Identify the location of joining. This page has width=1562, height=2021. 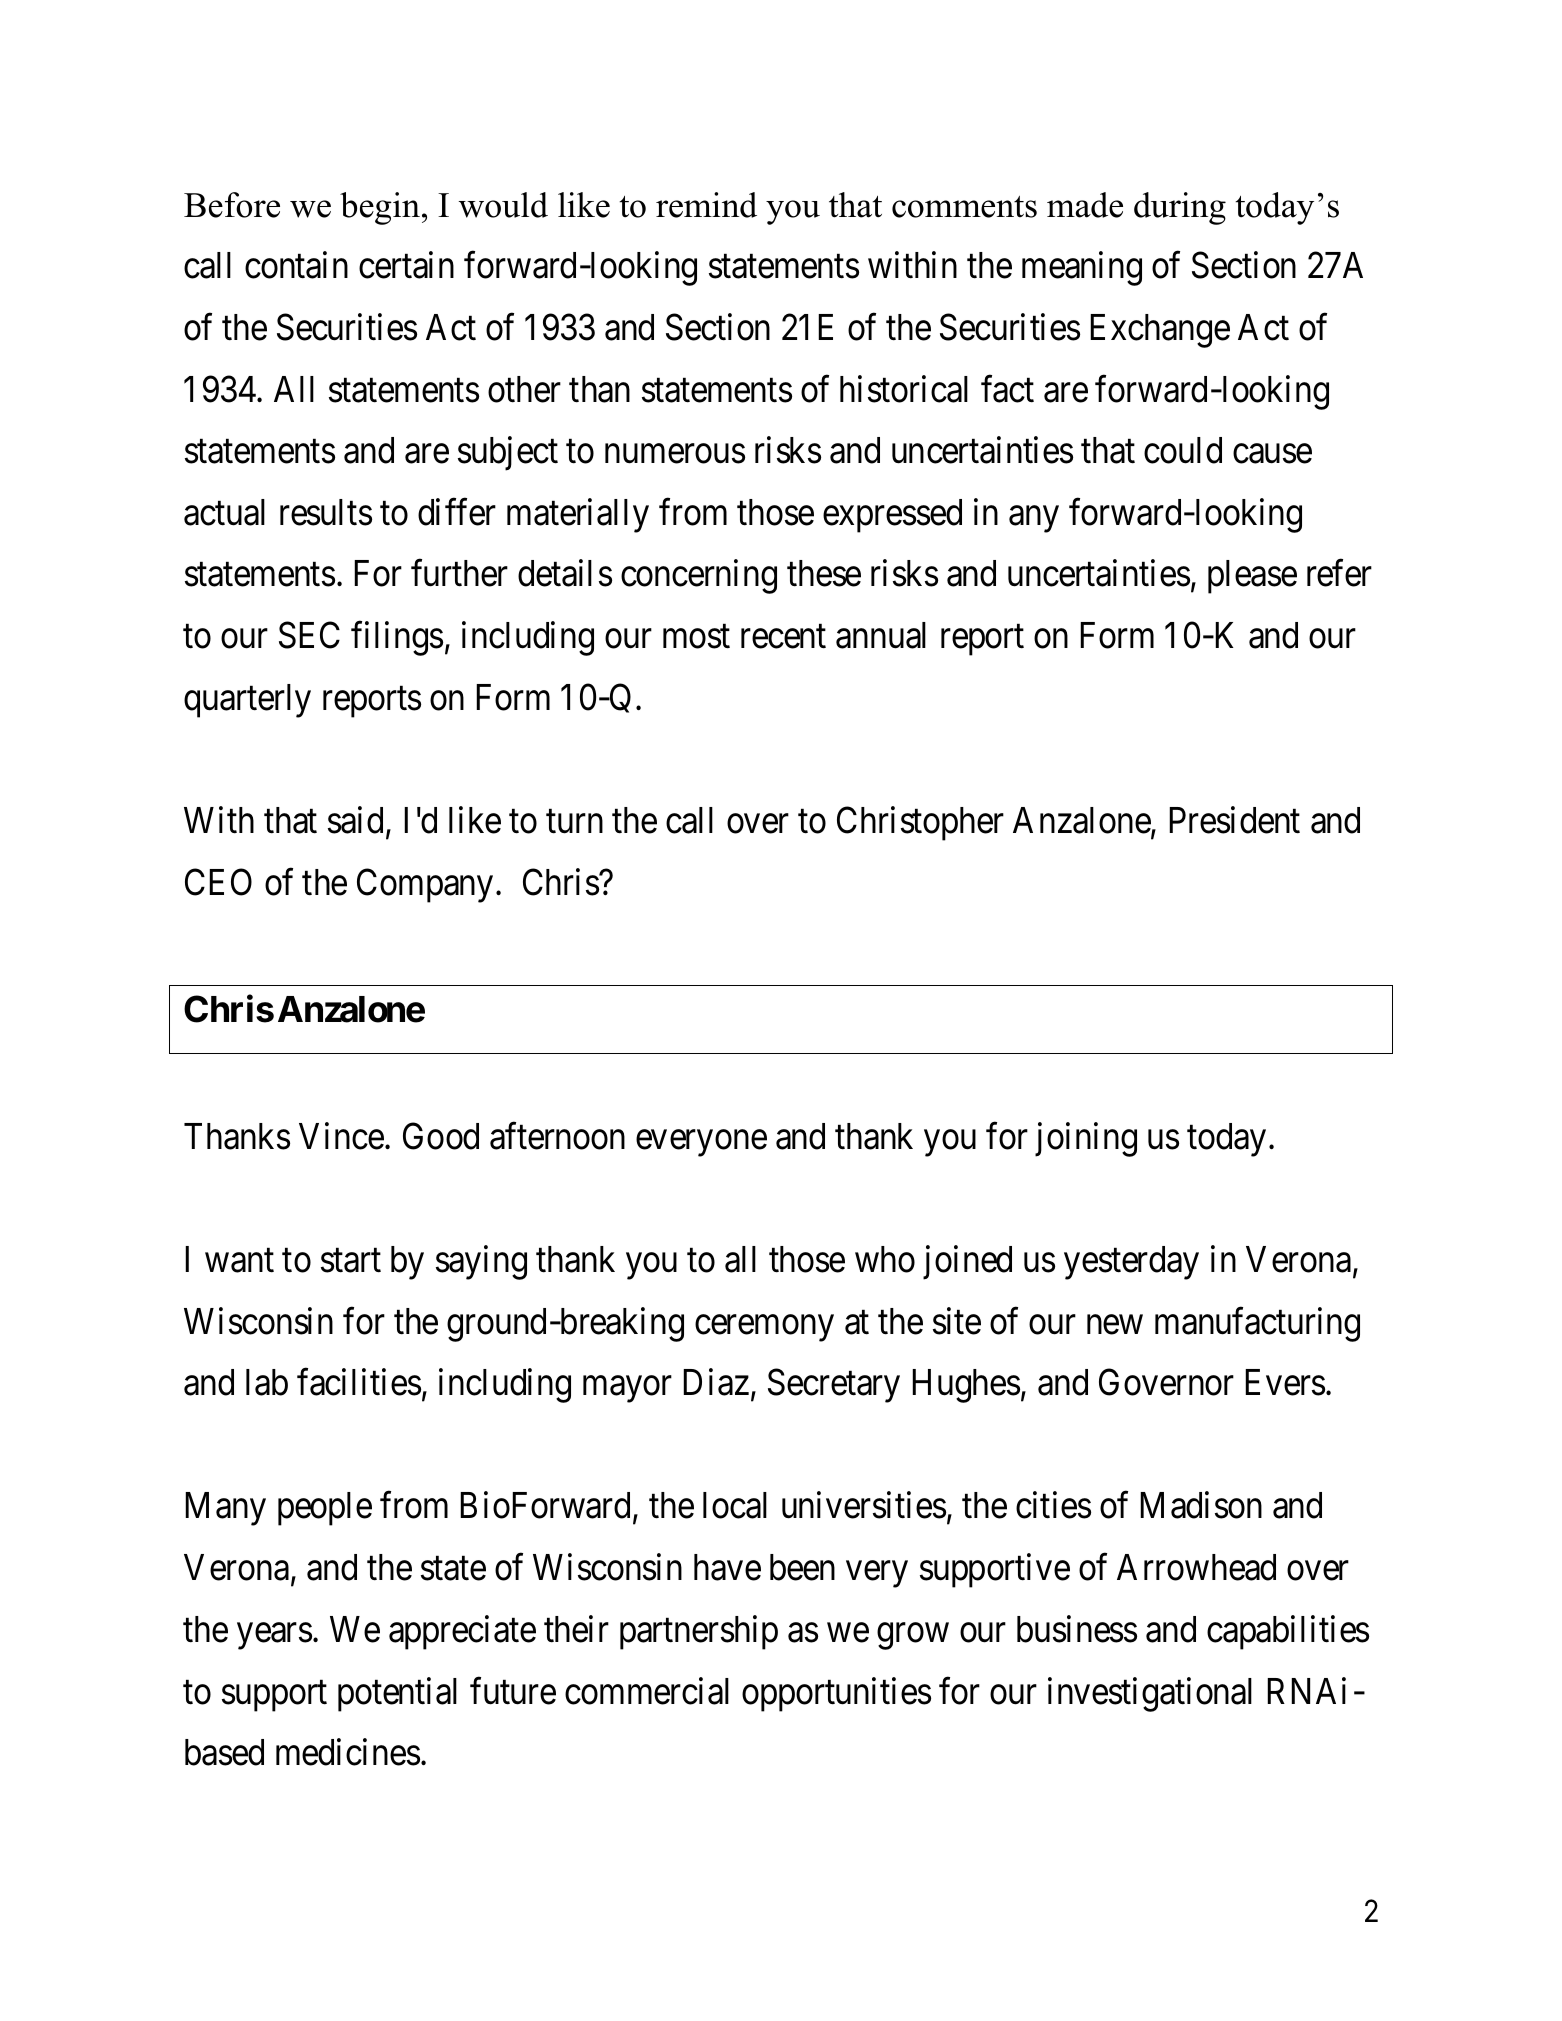
(1086, 1139).
